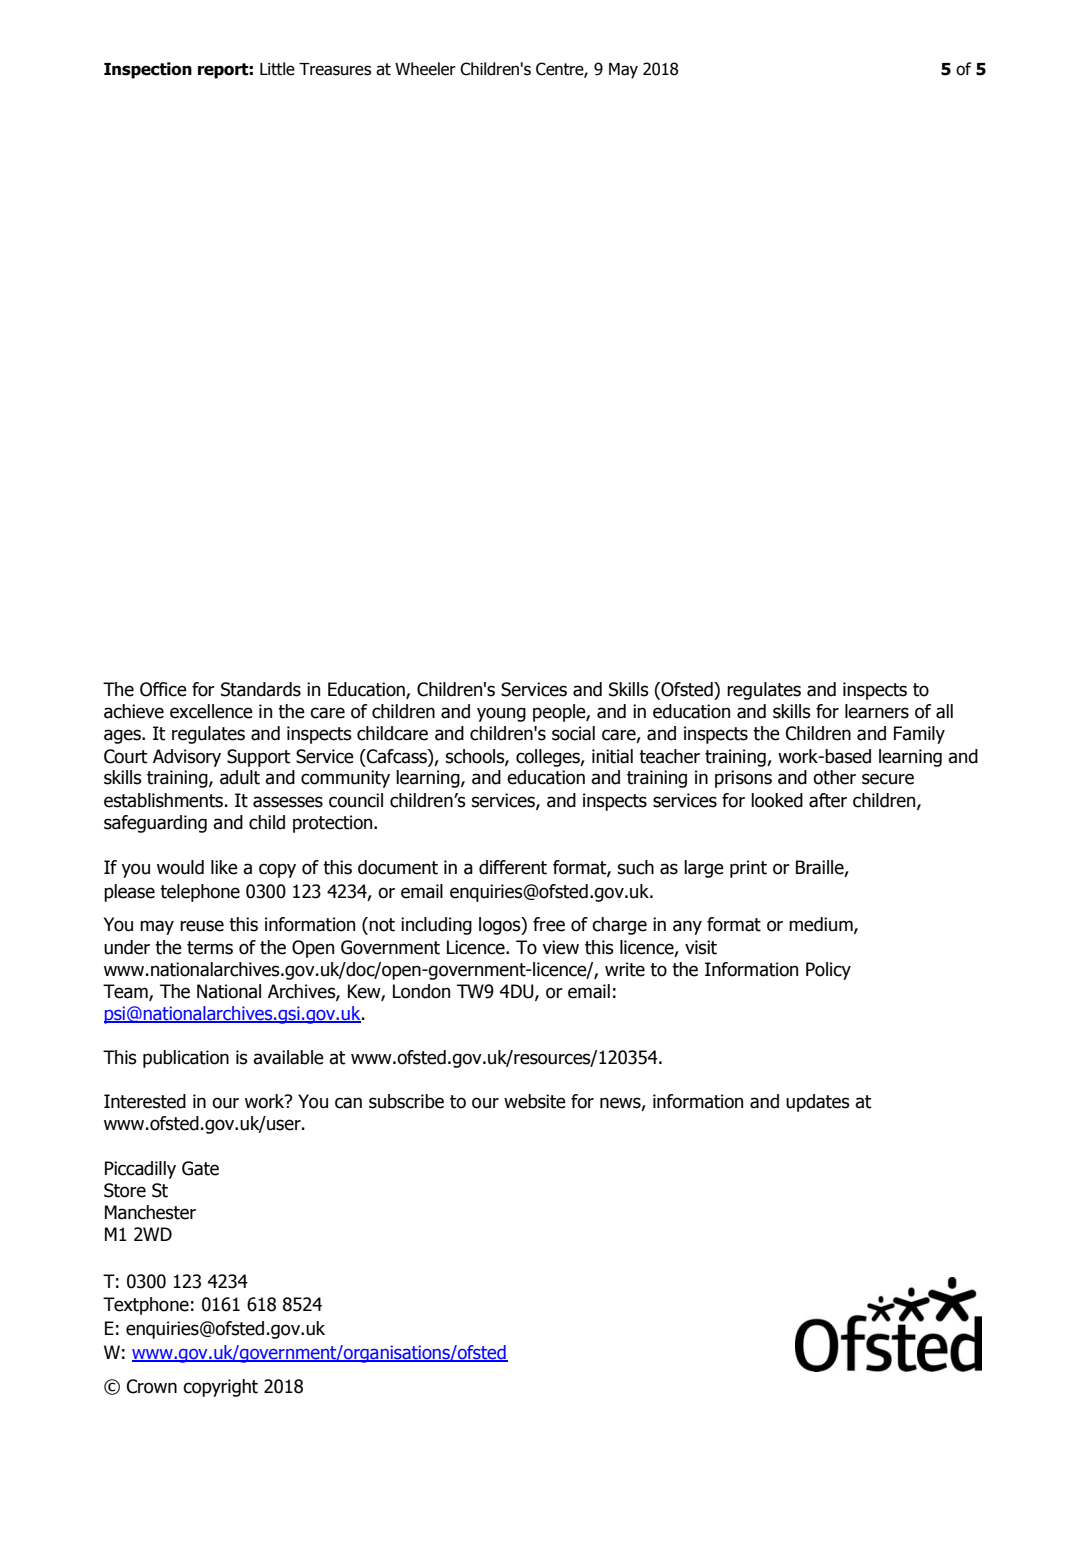  I want to click on Standards, so click(261, 689).
